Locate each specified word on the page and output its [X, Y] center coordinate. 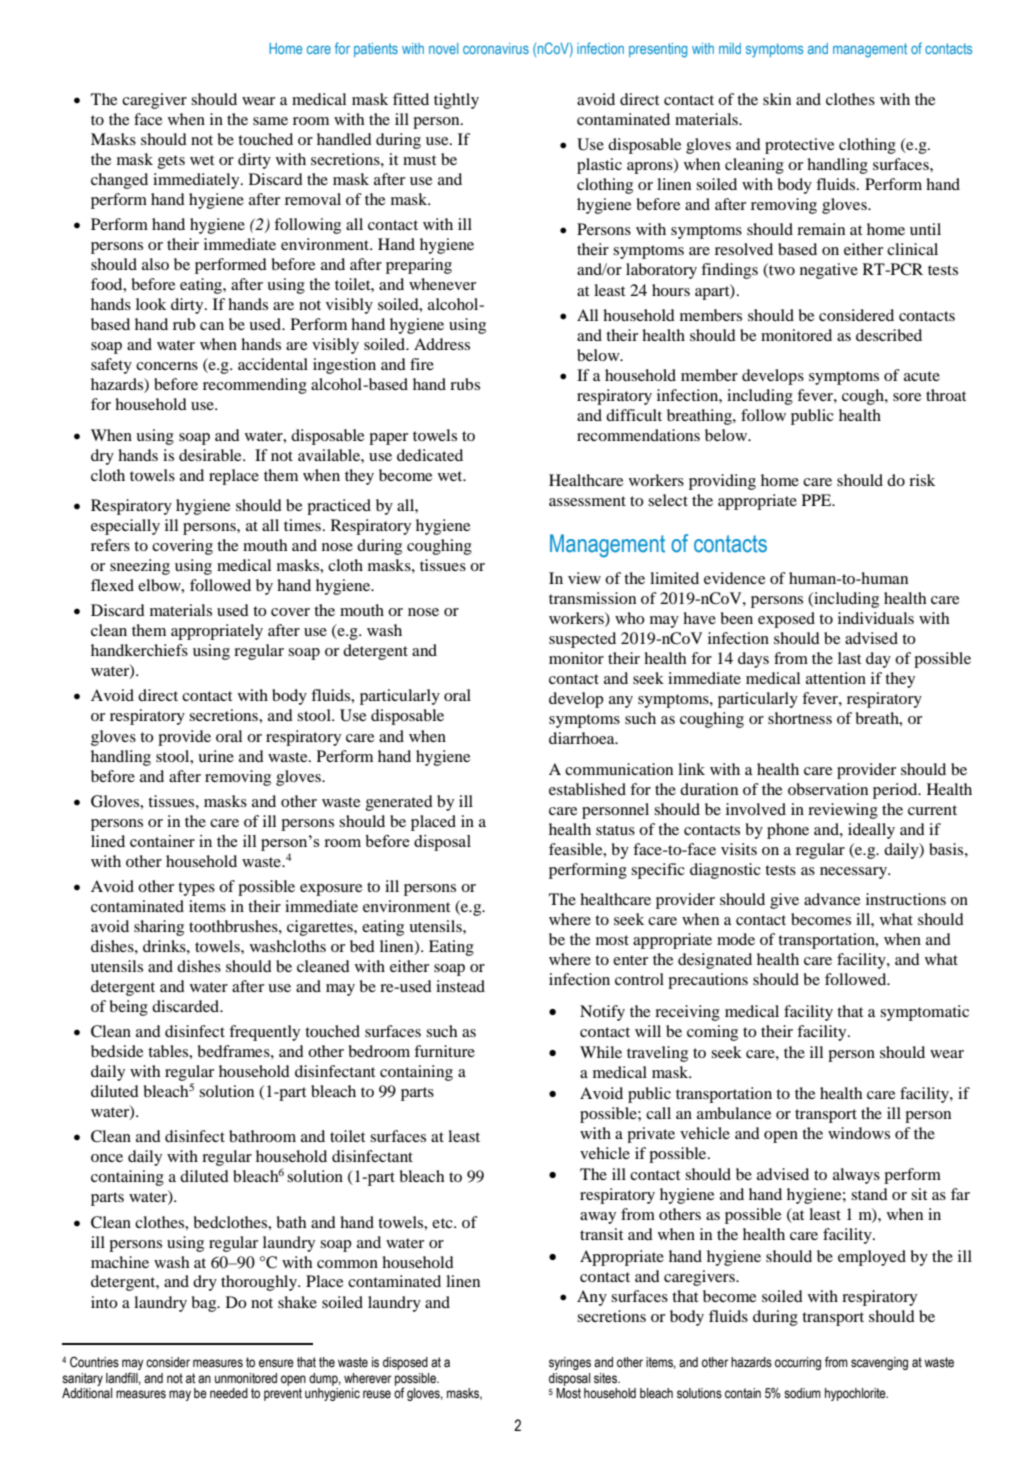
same [270, 121]
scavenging [879, 1363]
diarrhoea [583, 738]
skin [777, 99]
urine [216, 756]
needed [229, 1393]
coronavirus [496, 48]
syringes [570, 1363]
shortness [800, 718]
